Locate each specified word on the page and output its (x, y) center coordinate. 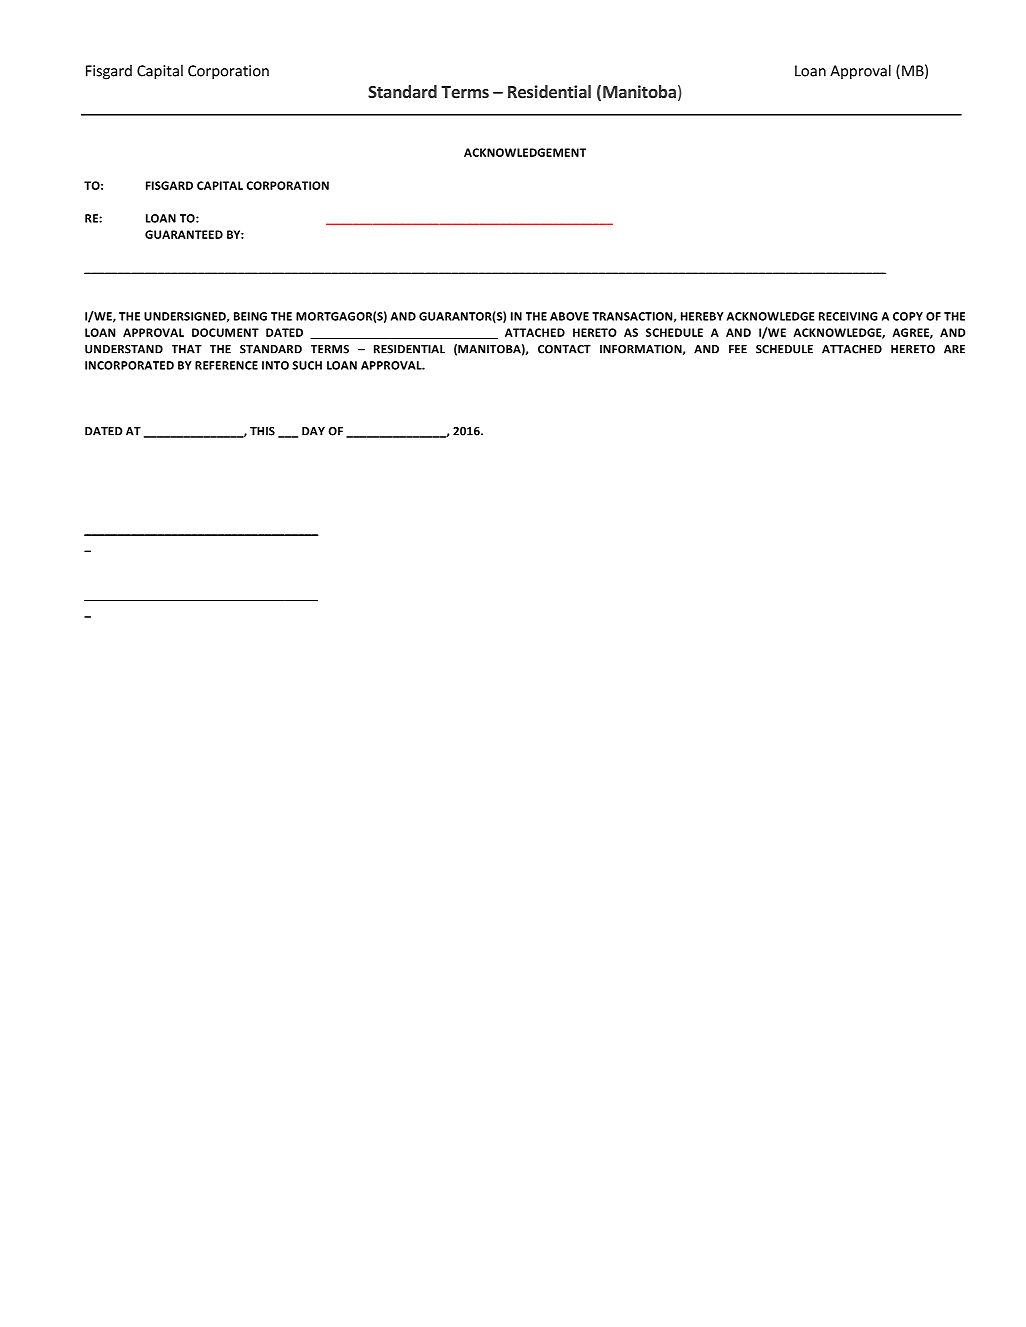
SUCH (307, 365)
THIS (262, 431)
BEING (250, 316)
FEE (738, 349)
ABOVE (569, 316)
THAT (187, 349)
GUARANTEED (184, 234)
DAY (313, 431)
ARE (954, 349)
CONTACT (564, 349)
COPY (908, 316)
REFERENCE (226, 365)
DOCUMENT (225, 332)
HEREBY (702, 316)
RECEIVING (848, 316)
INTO (275, 365)
